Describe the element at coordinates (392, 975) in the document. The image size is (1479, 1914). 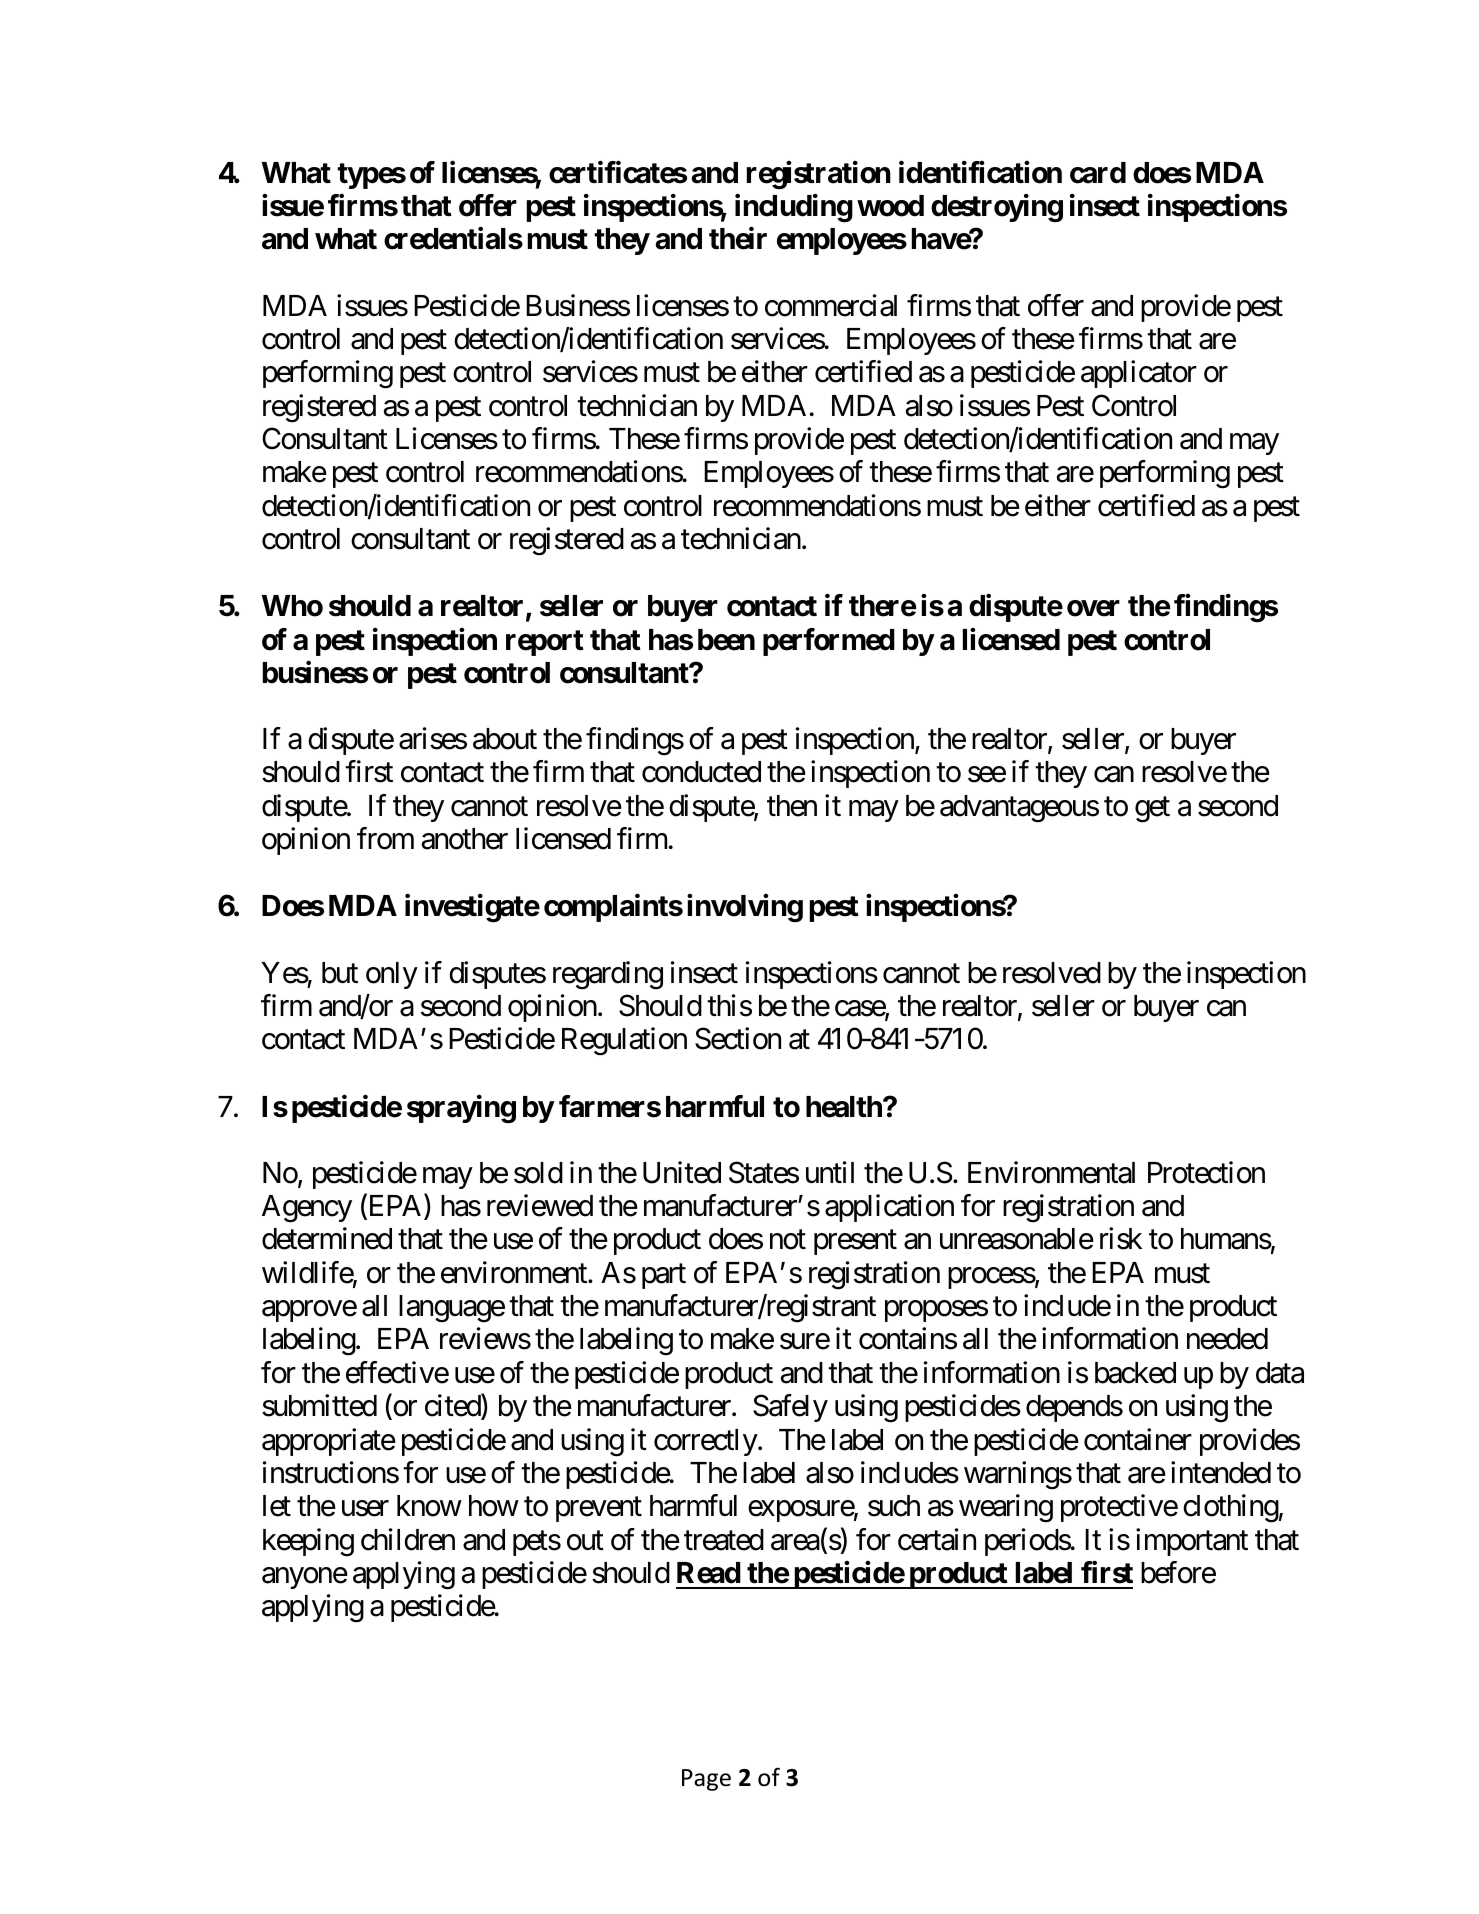
I see `only` at that location.
